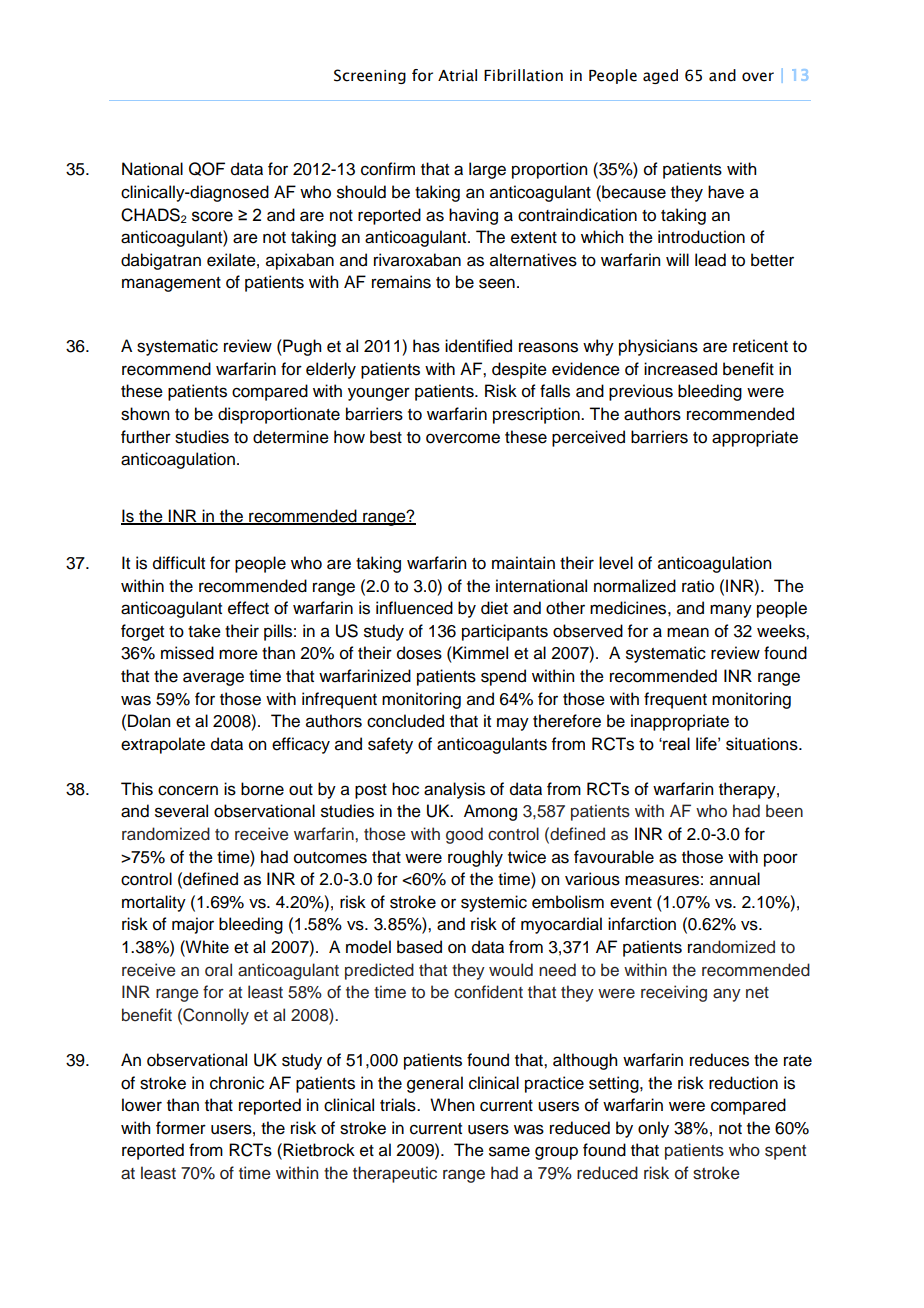 The image size is (924, 1308). Describe the element at coordinates (181, 1128) in the screenshot. I see `former` at that location.
